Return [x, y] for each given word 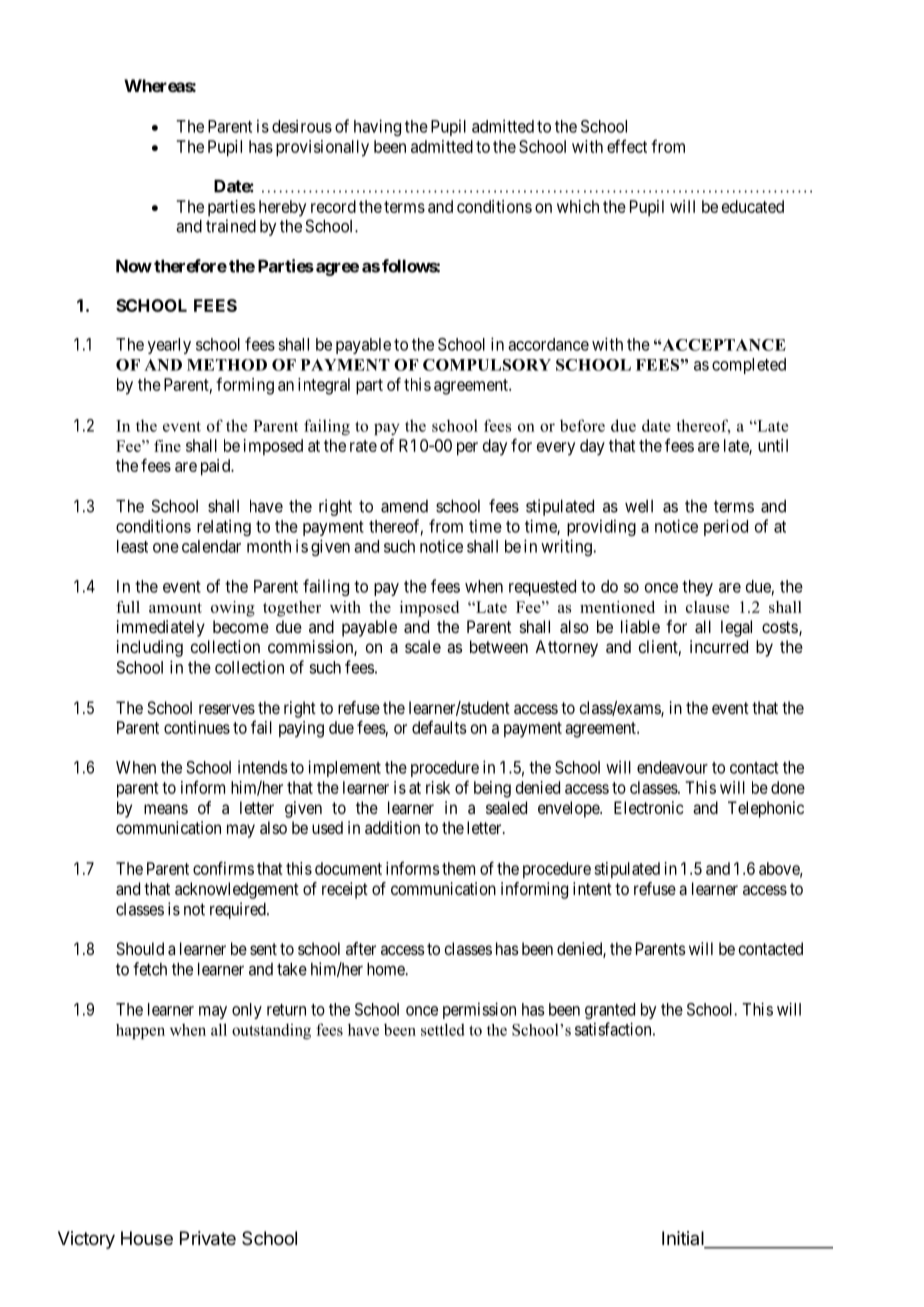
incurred [719, 646]
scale [423, 646]
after [361, 948]
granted [610, 1011]
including [150, 648]
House [147, 1238]
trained [231, 226]
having [377, 127]
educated [753, 206]
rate [363, 446]
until [773, 445]
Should [140, 948]
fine [167, 446]
